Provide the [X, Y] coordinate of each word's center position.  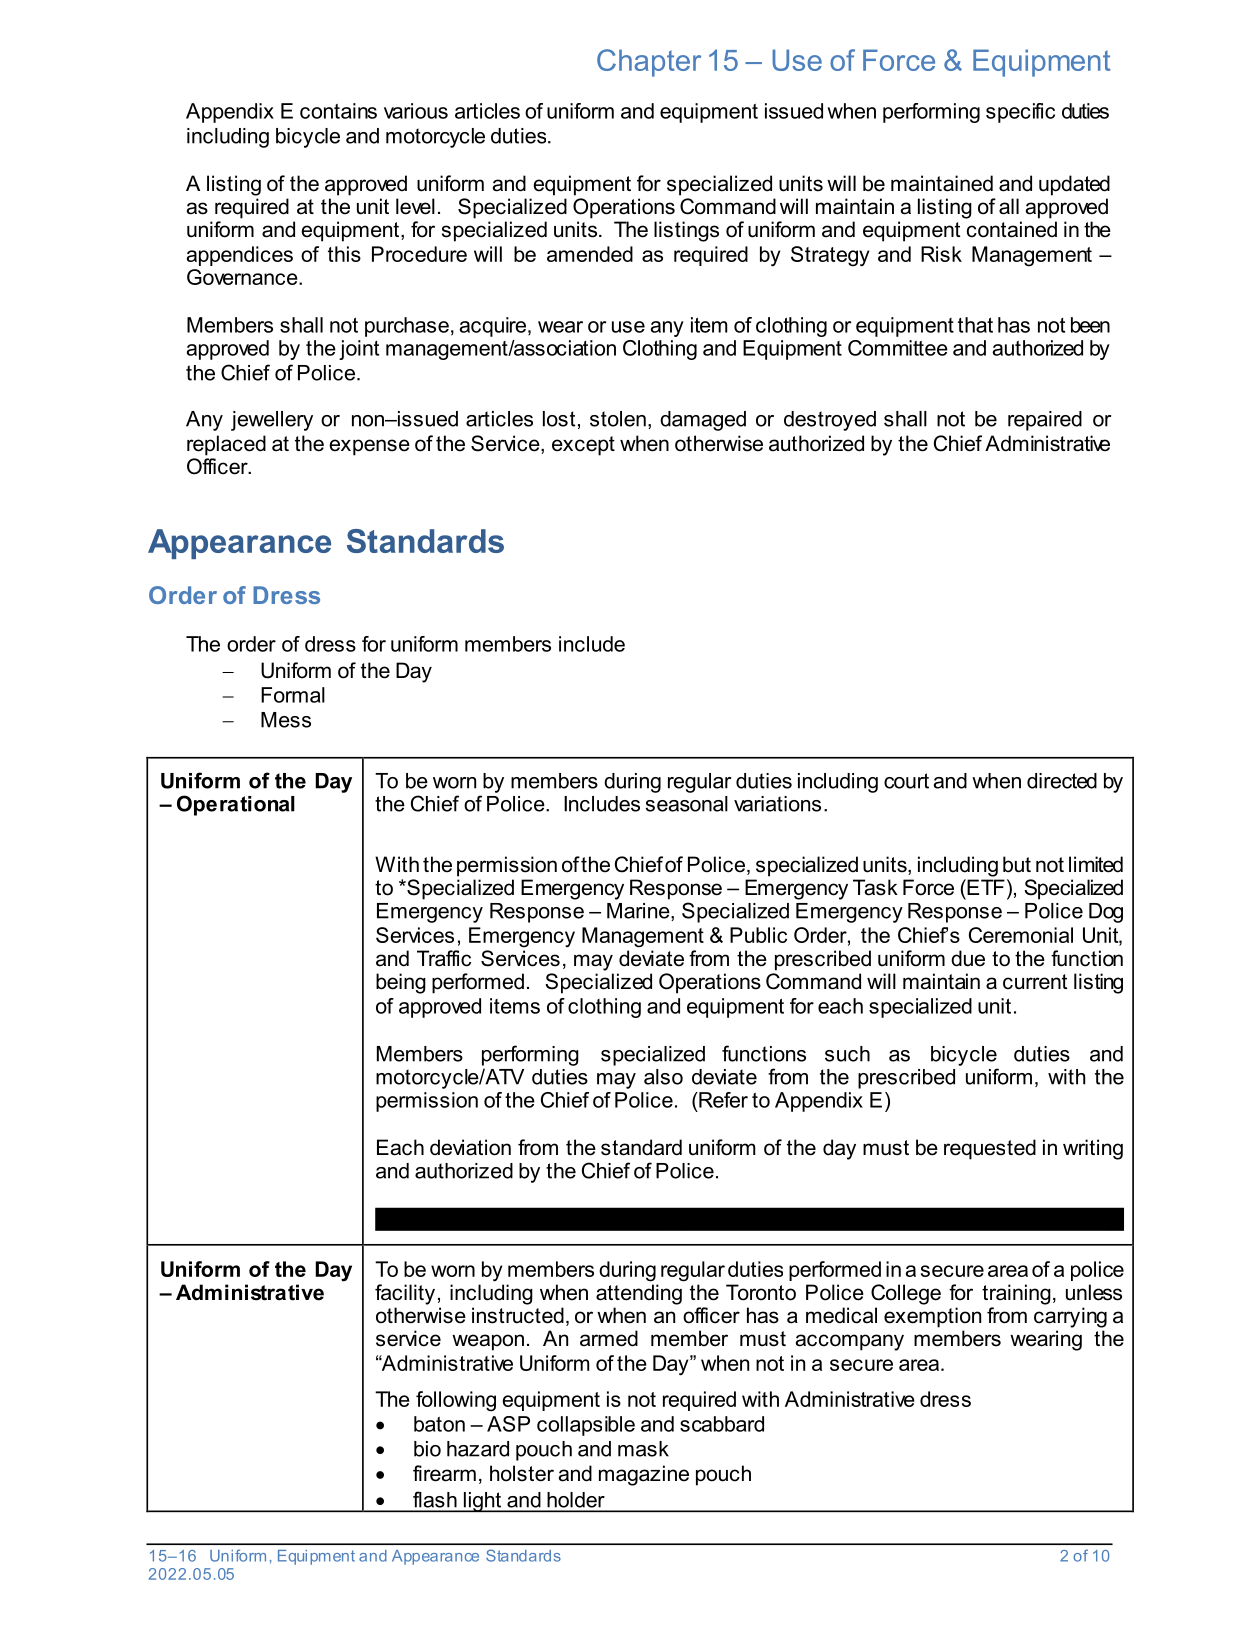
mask [643, 1449]
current [1035, 982]
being [401, 983]
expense [369, 447]
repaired [1045, 421]
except [583, 446]
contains [338, 111]
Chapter [649, 63]
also [663, 1077]
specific [1020, 113]
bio [427, 1449]
